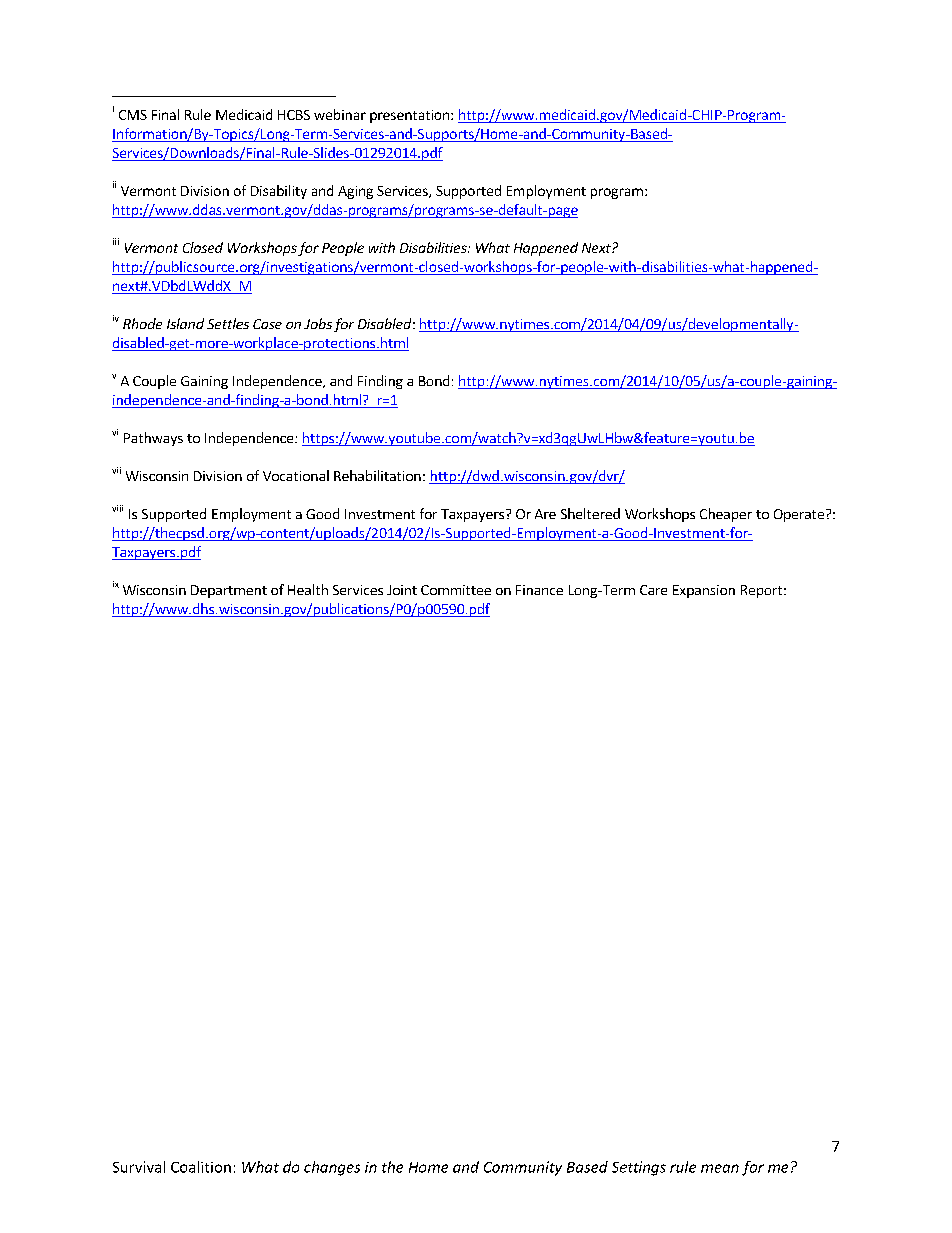 The image size is (952, 1233). Describe the element at coordinates (332, 1168) in the screenshot. I see `changes` at that location.
